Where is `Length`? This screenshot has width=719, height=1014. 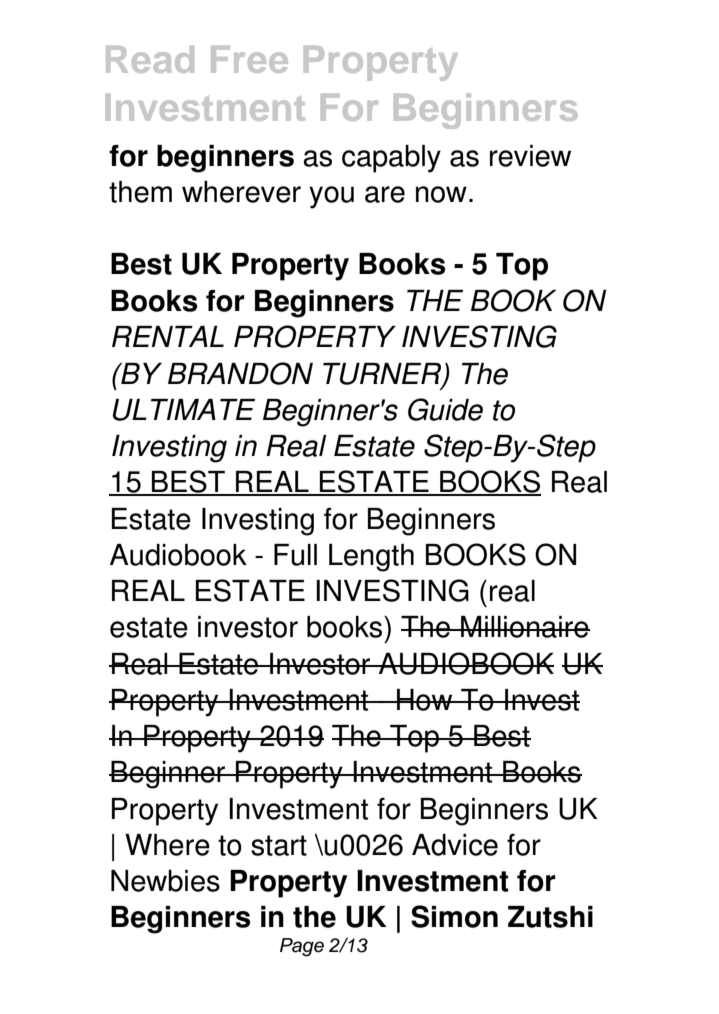 Length is located at coordinates (371, 558).
